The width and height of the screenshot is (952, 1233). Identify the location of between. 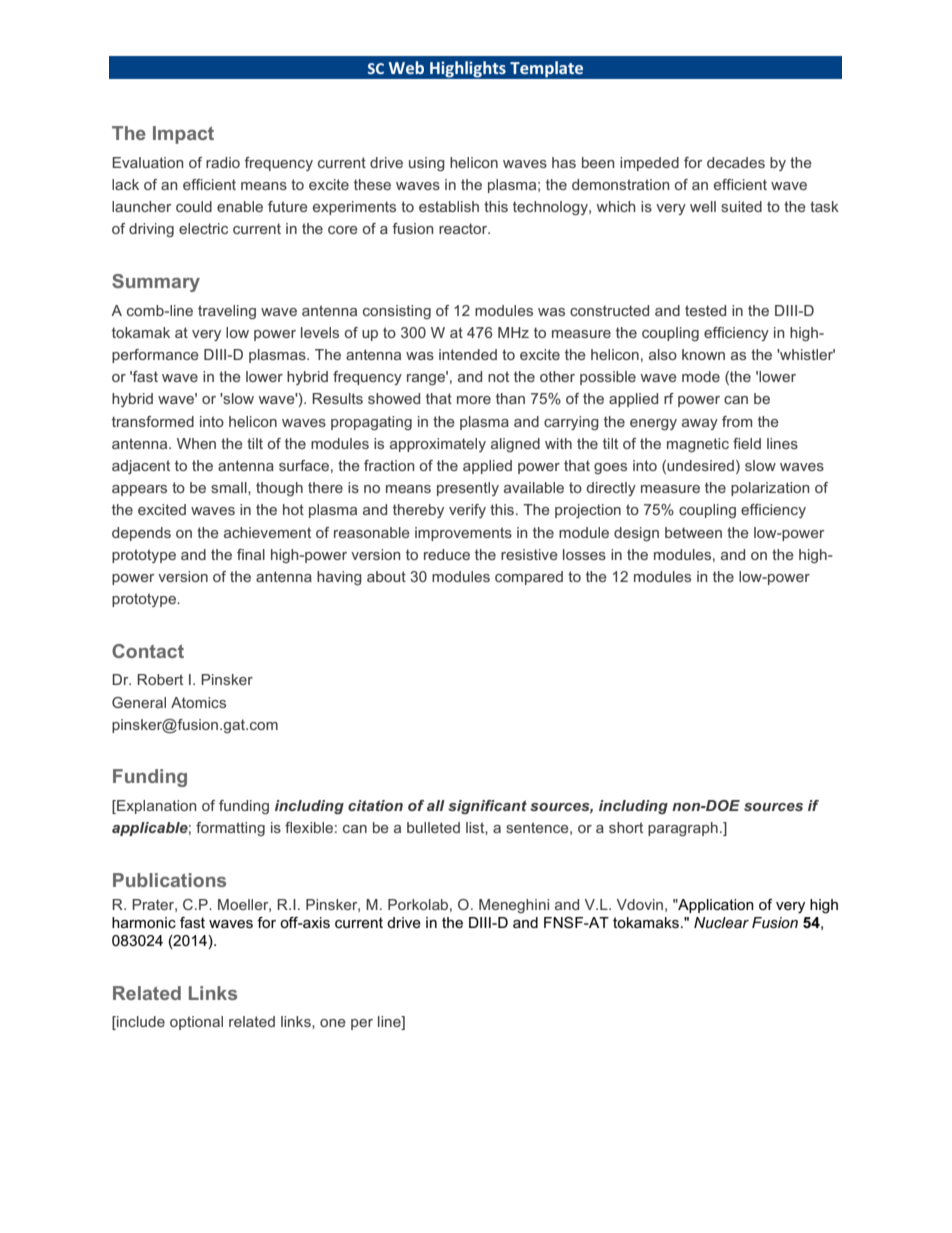
(693, 532).
